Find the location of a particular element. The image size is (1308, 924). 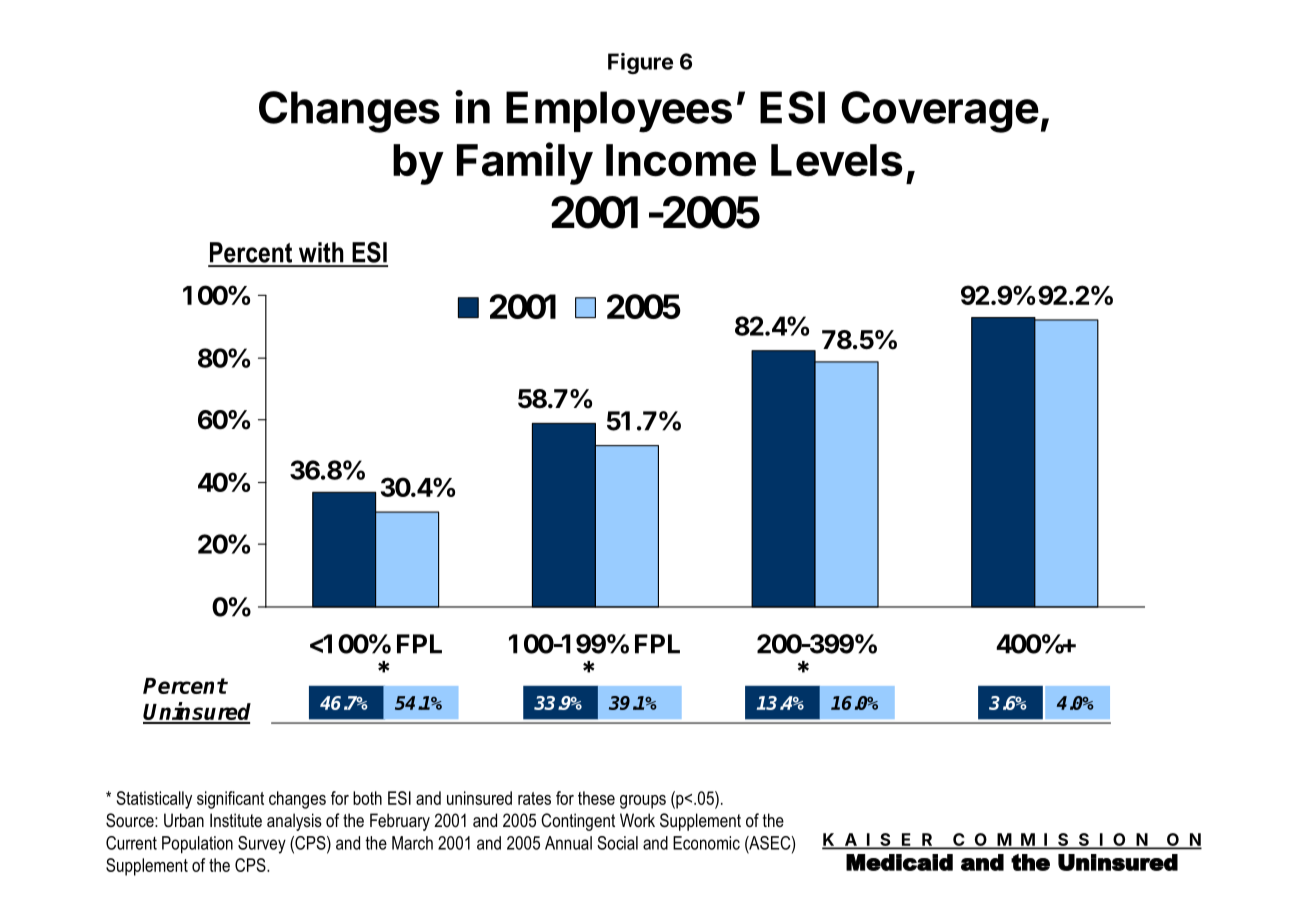

Family is located at coordinates (525, 163).
